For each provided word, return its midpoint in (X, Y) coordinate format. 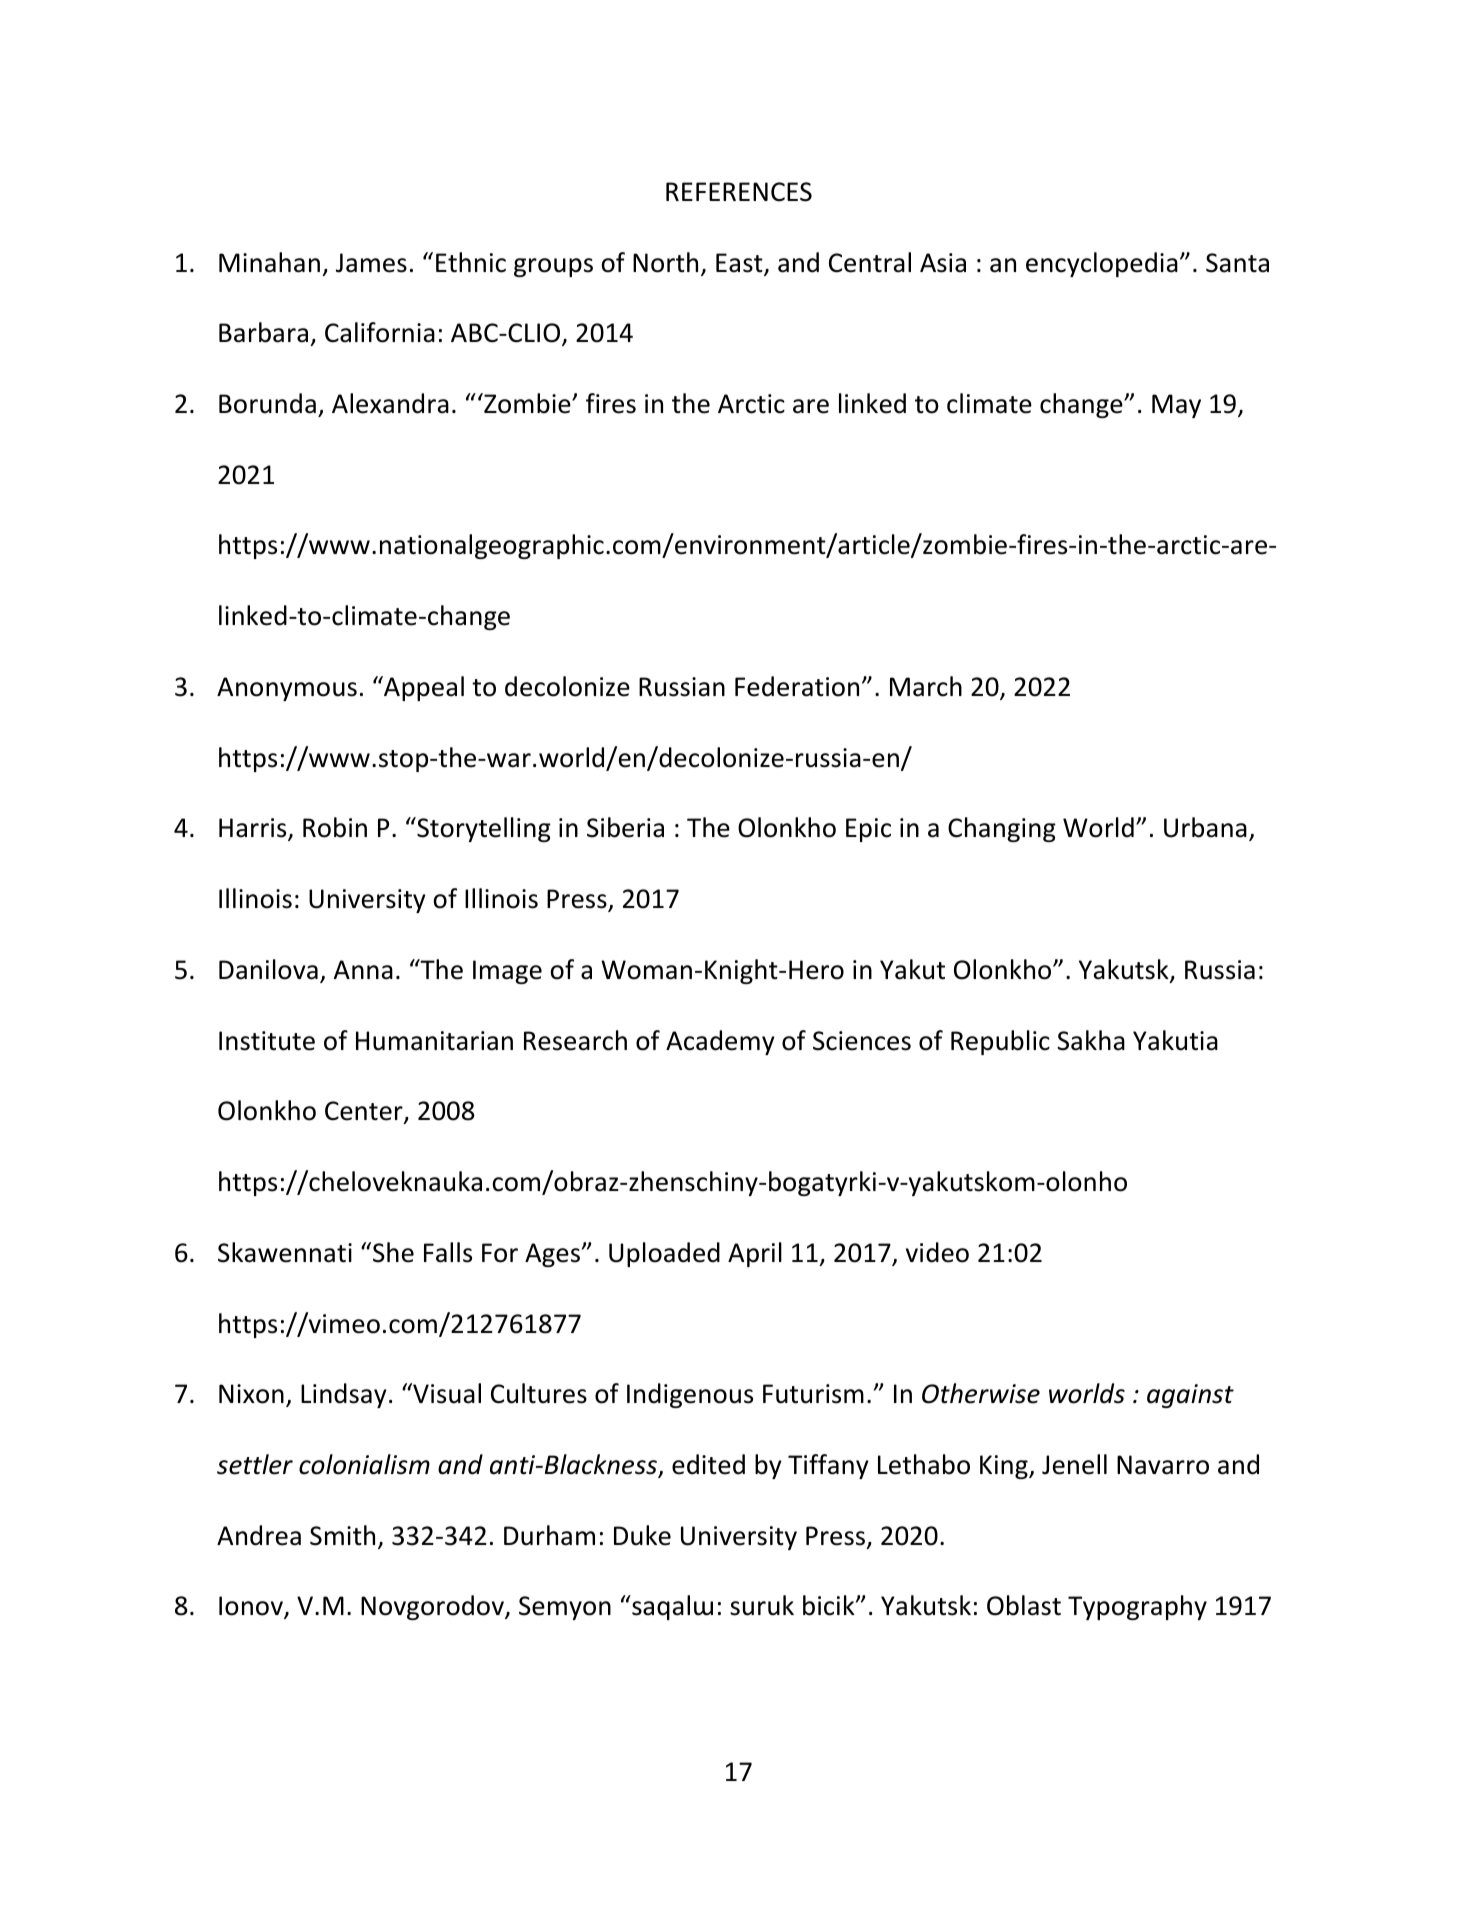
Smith (342, 1535)
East (740, 264)
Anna (363, 970)
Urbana (1205, 827)
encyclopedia (1102, 264)
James (371, 263)
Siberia (625, 827)
